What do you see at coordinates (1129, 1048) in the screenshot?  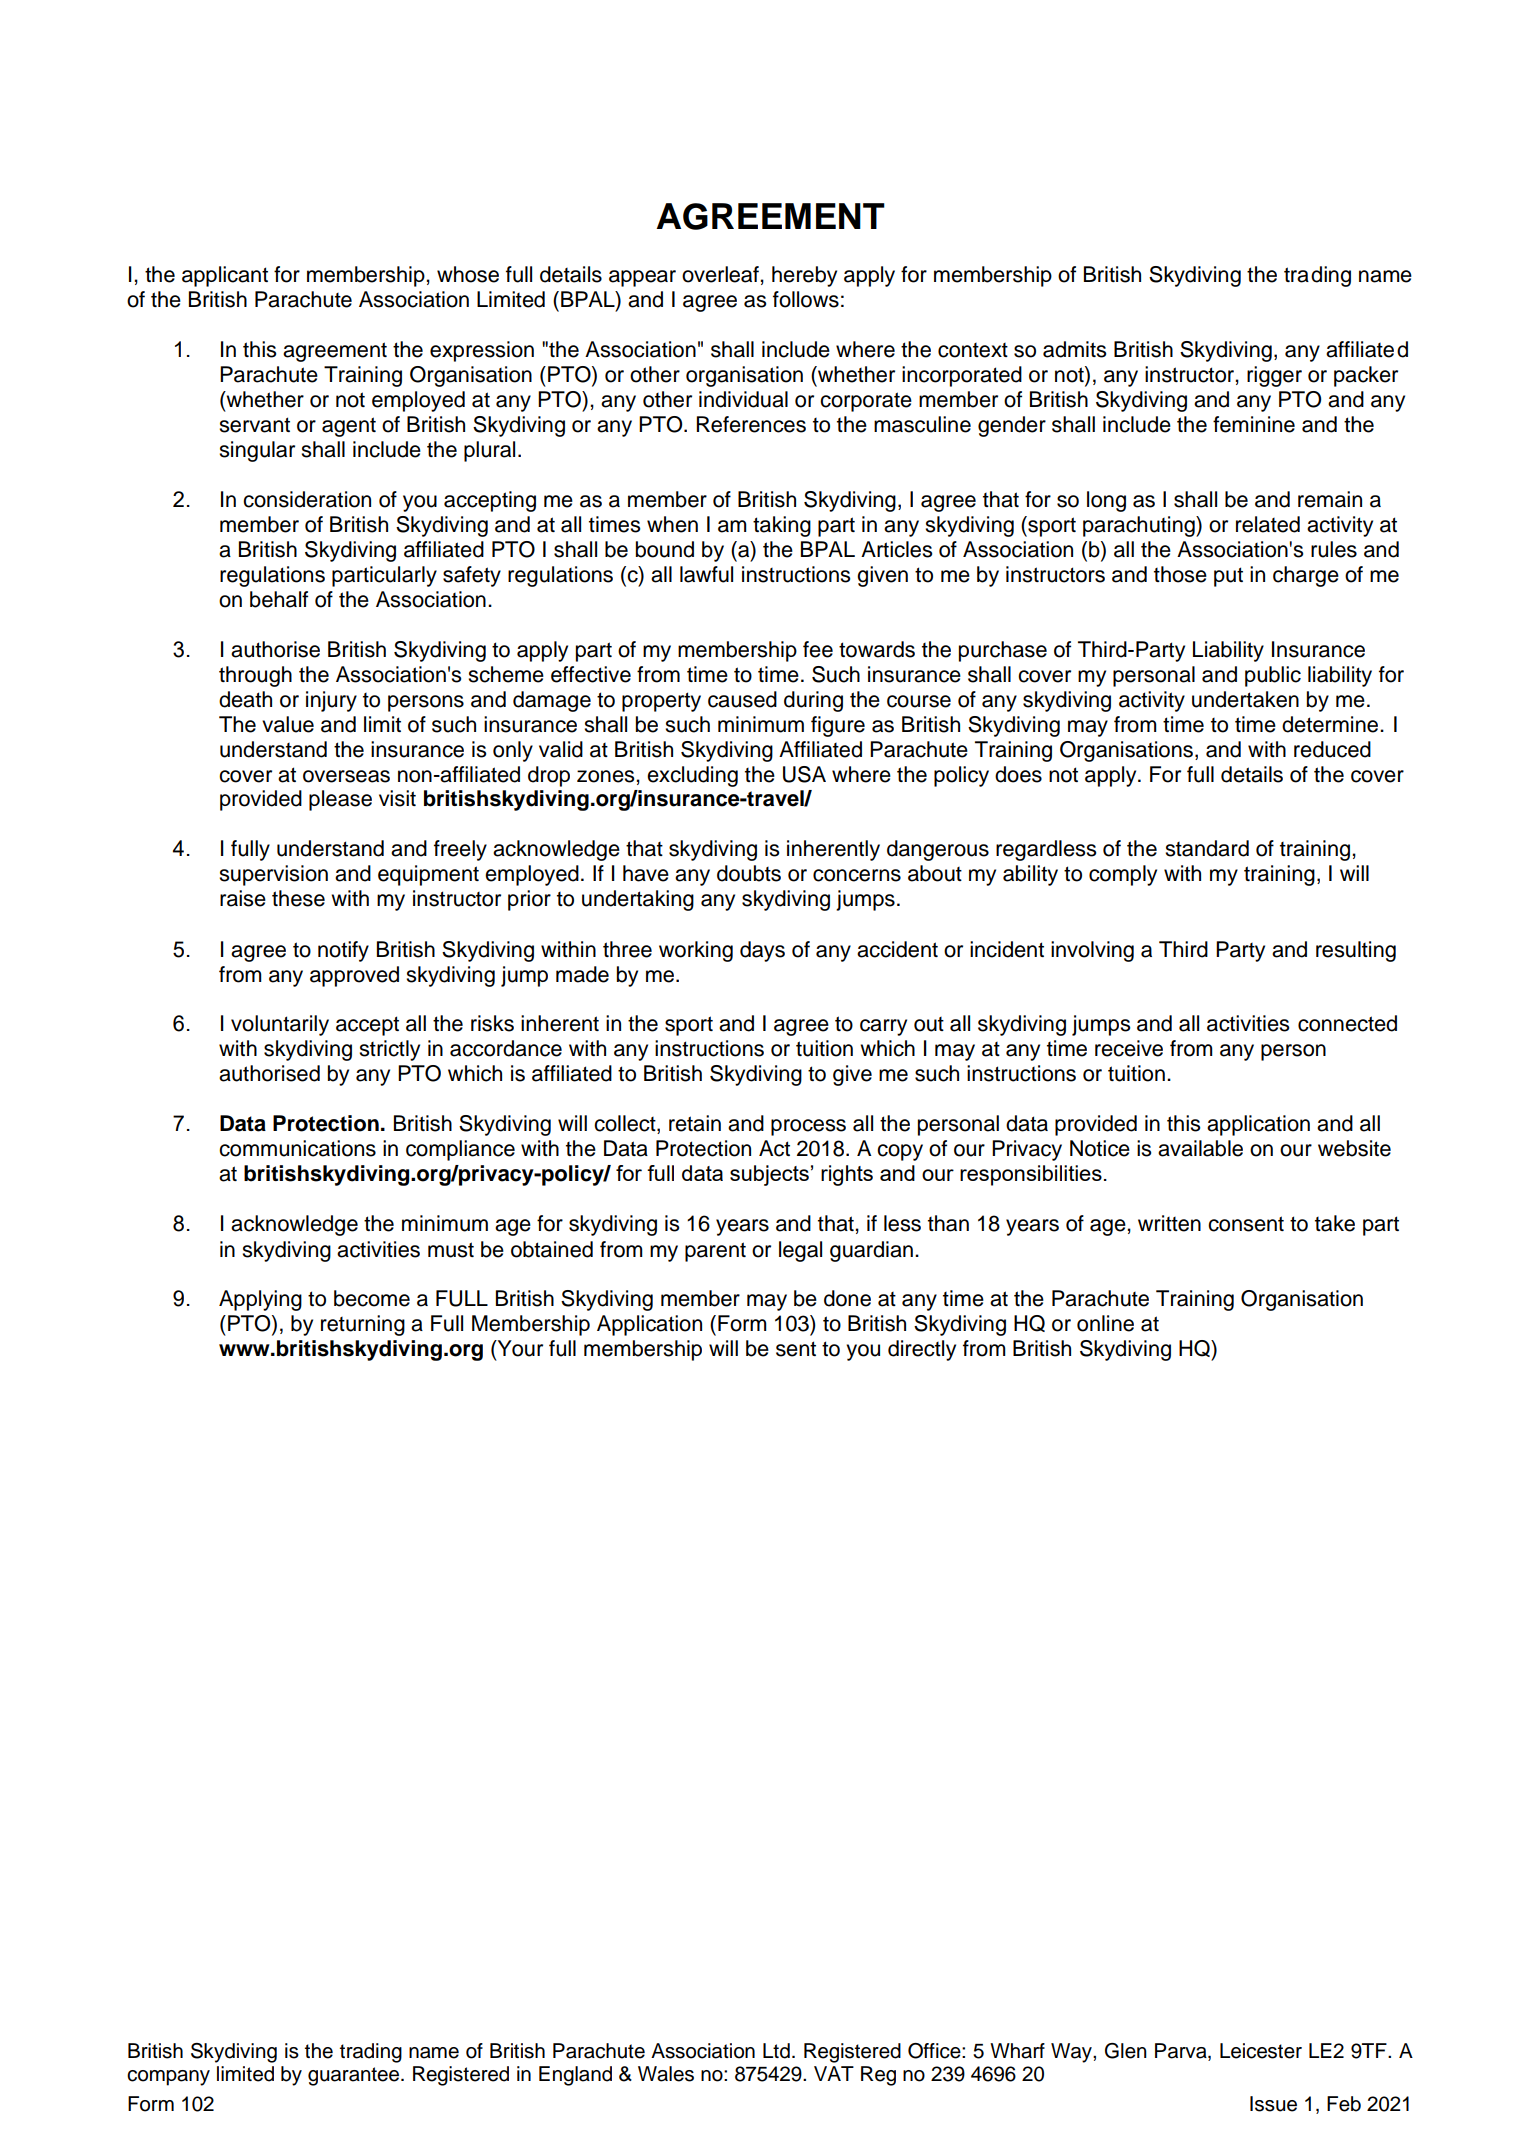 I see `receive` at bounding box center [1129, 1048].
